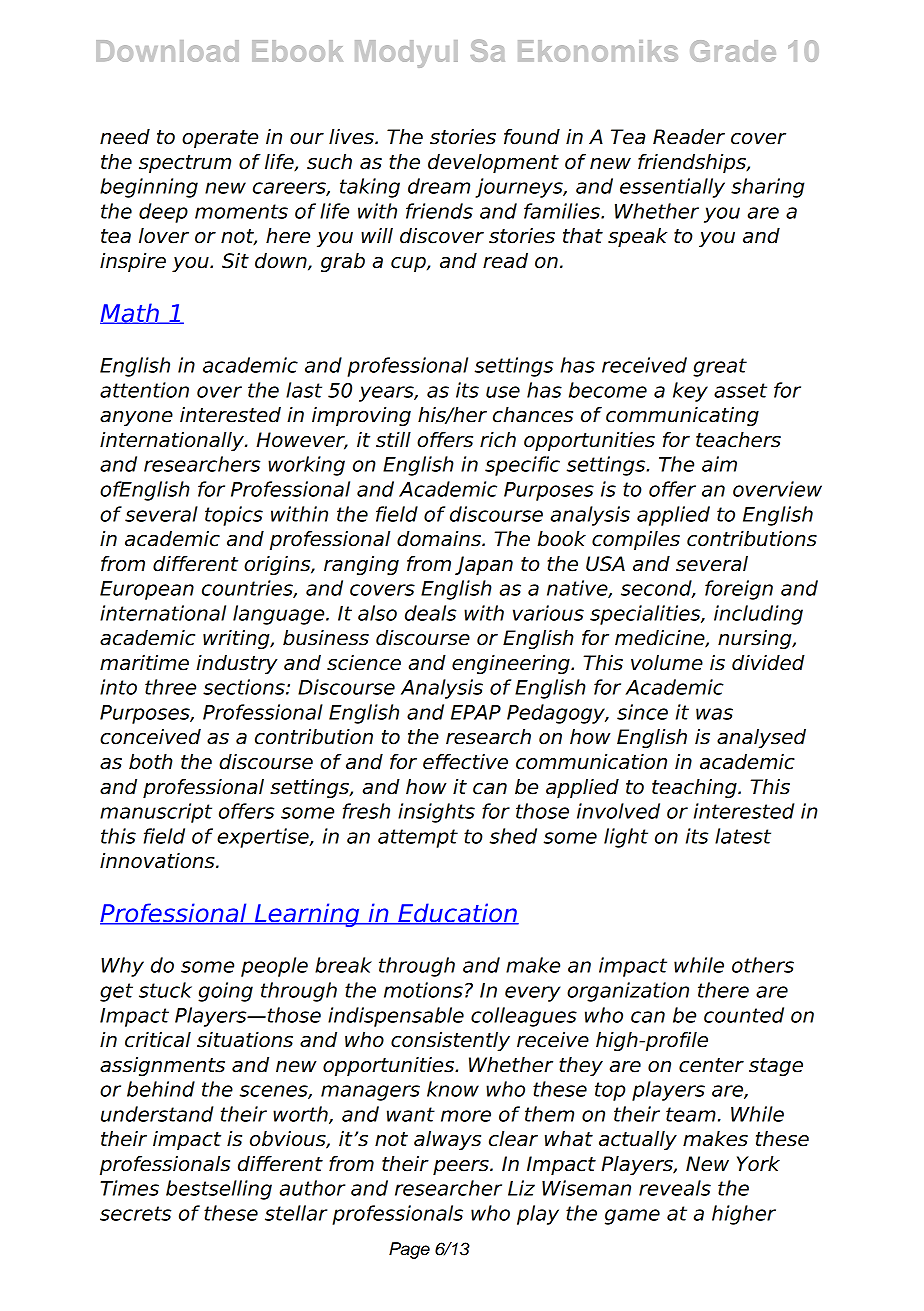  Describe the element at coordinates (220, 139) in the screenshot. I see `operate` at that location.
